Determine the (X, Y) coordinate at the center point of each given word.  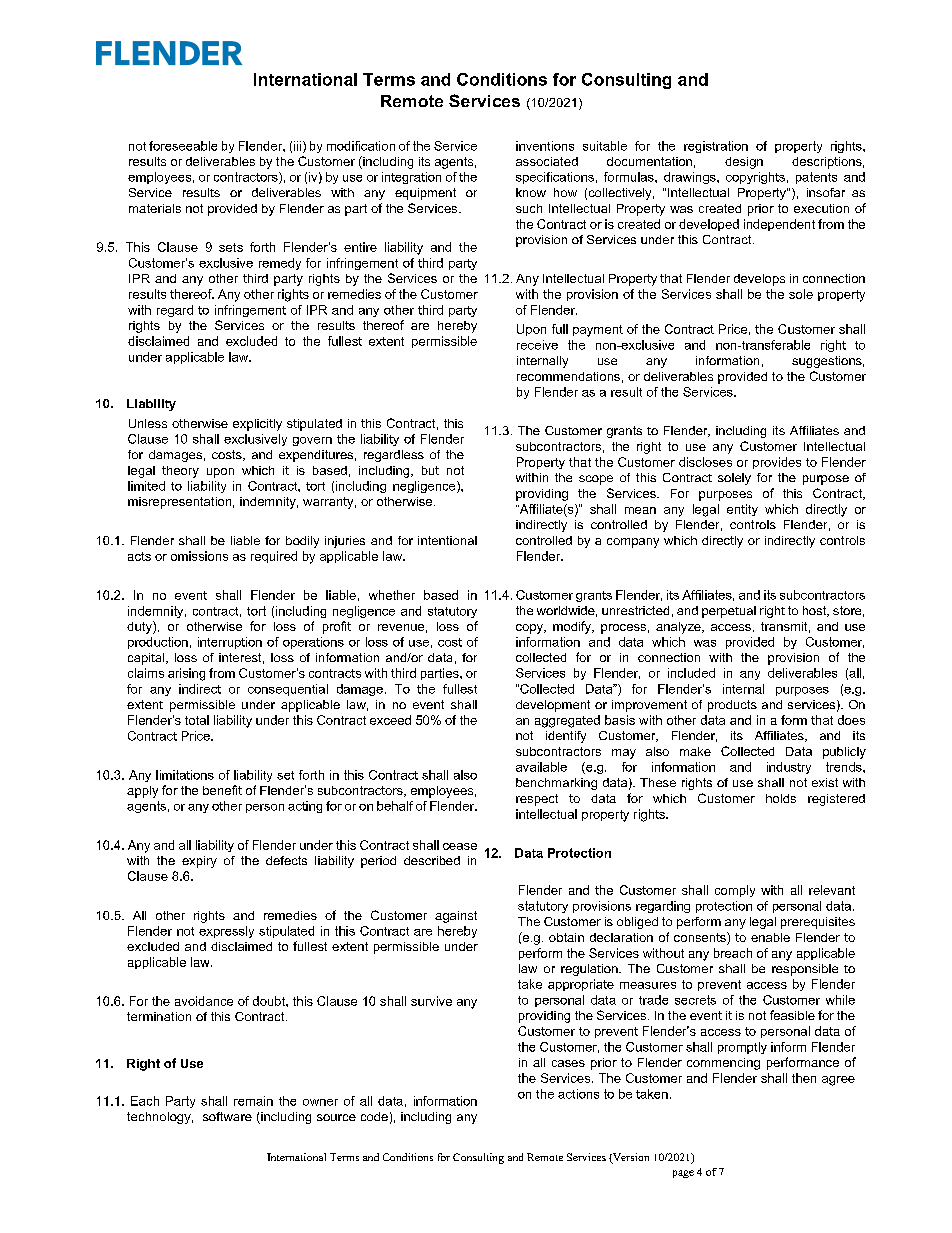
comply (735, 891)
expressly (226, 932)
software (227, 1116)
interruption (230, 643)
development (553, 706)
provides (777, 463)
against (456, 917)
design (744, 163)
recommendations (568, 376)
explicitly (257, 425)
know (531, 192)
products (732, 706)
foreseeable (183, 146)
